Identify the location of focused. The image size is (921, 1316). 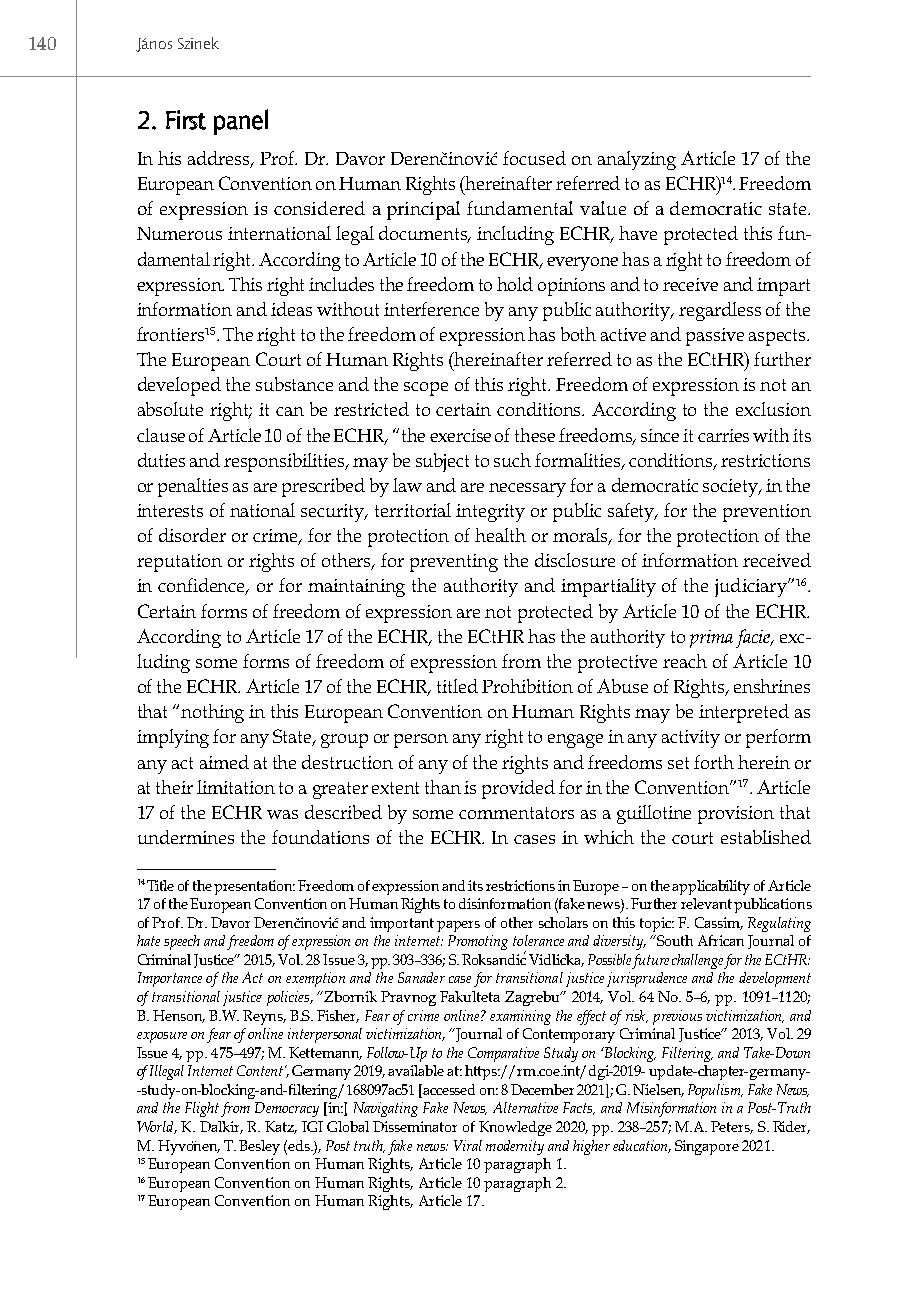
(534, 158).
